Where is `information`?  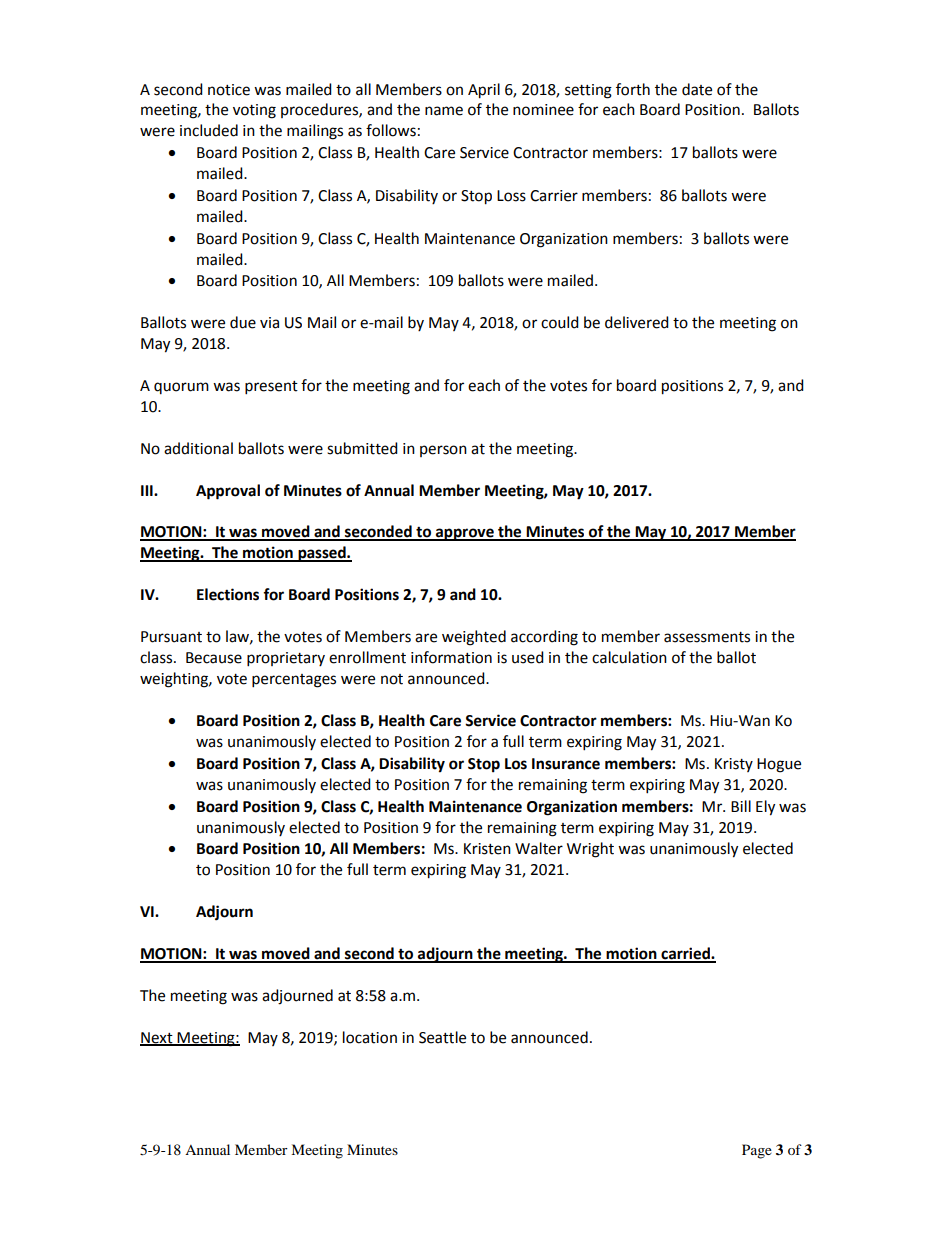 information is located at coordinates (451, 657).
